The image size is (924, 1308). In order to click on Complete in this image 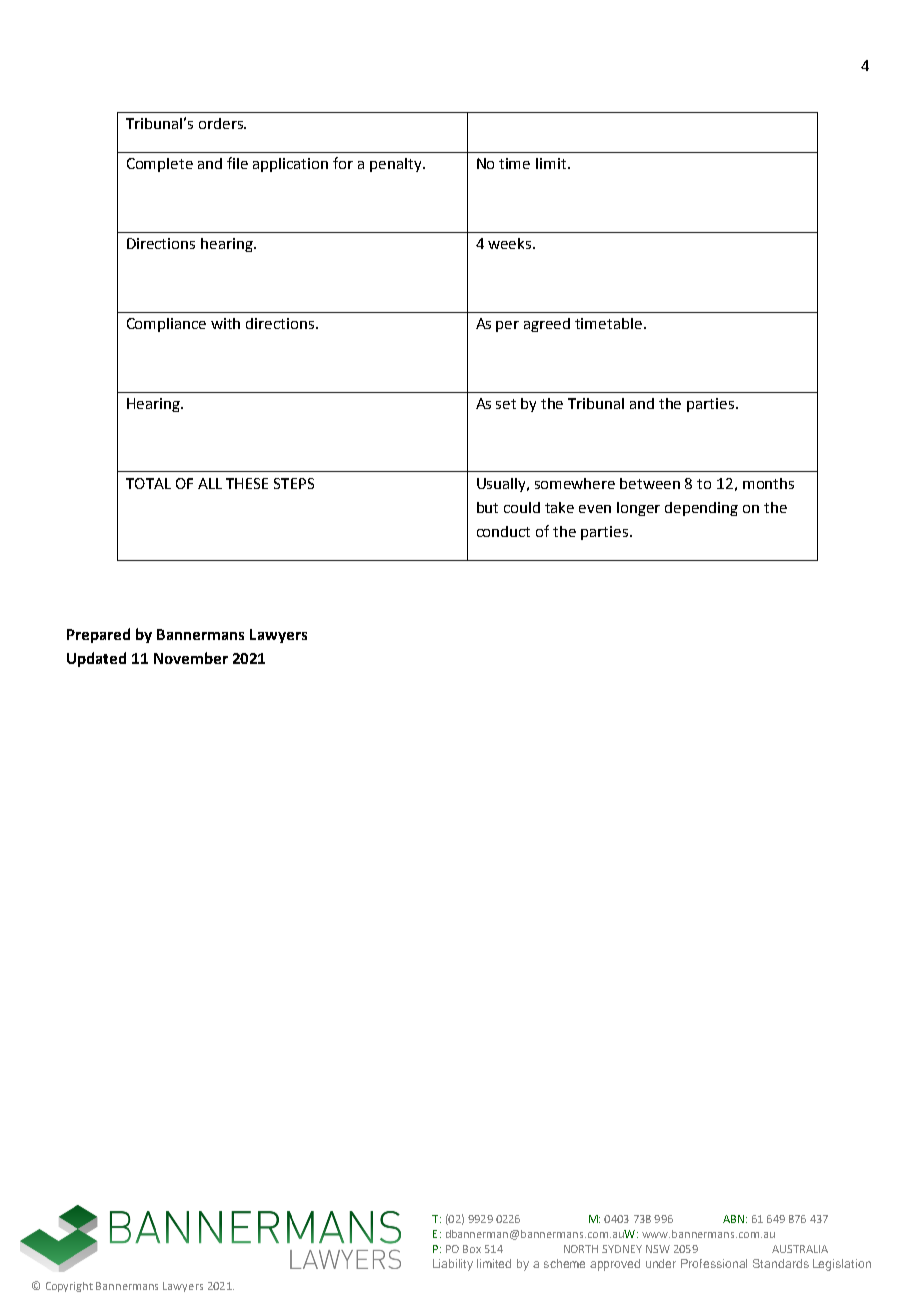, I will do `click(160, 165)`.
